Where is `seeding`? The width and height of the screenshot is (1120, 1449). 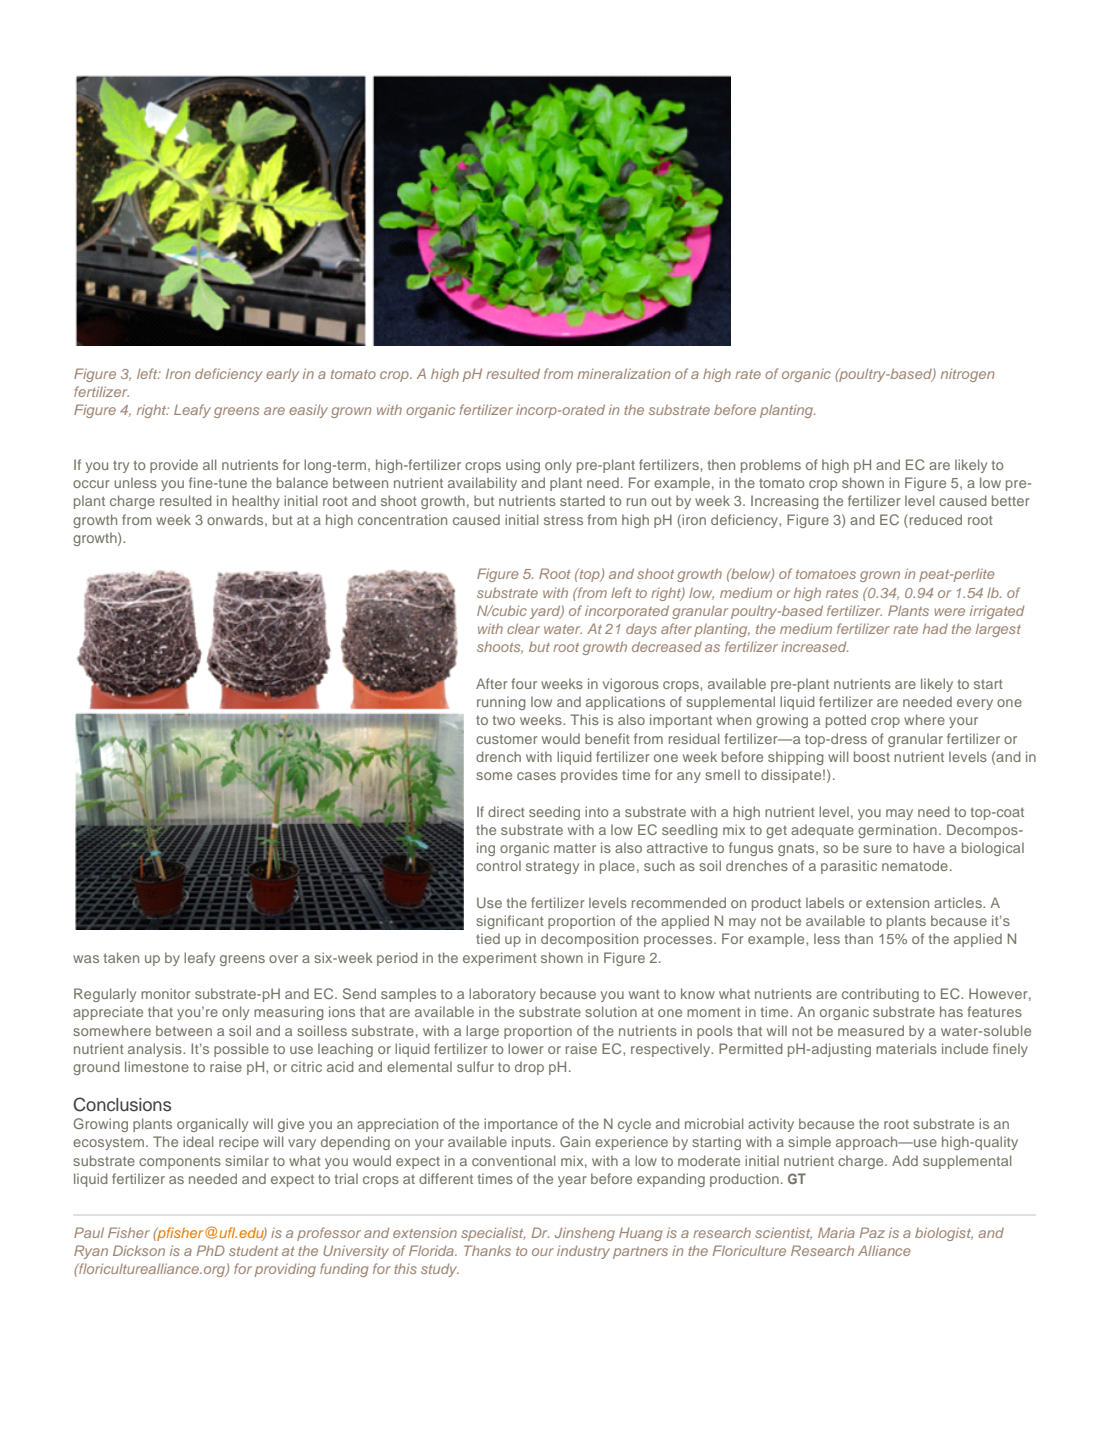 seeding is located at coordinates (554, 813).
